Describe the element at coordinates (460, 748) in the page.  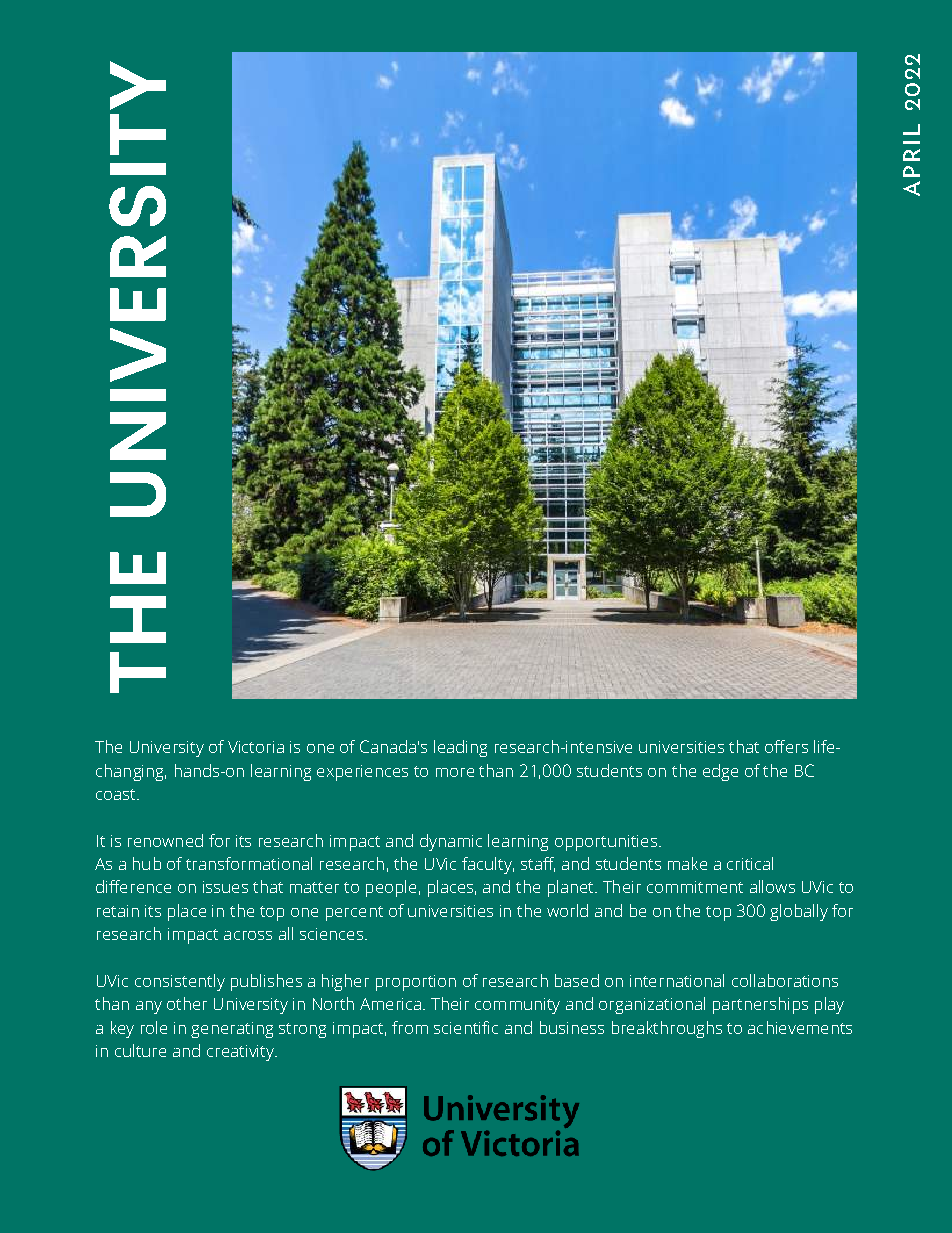
I see `leading` at that location.
